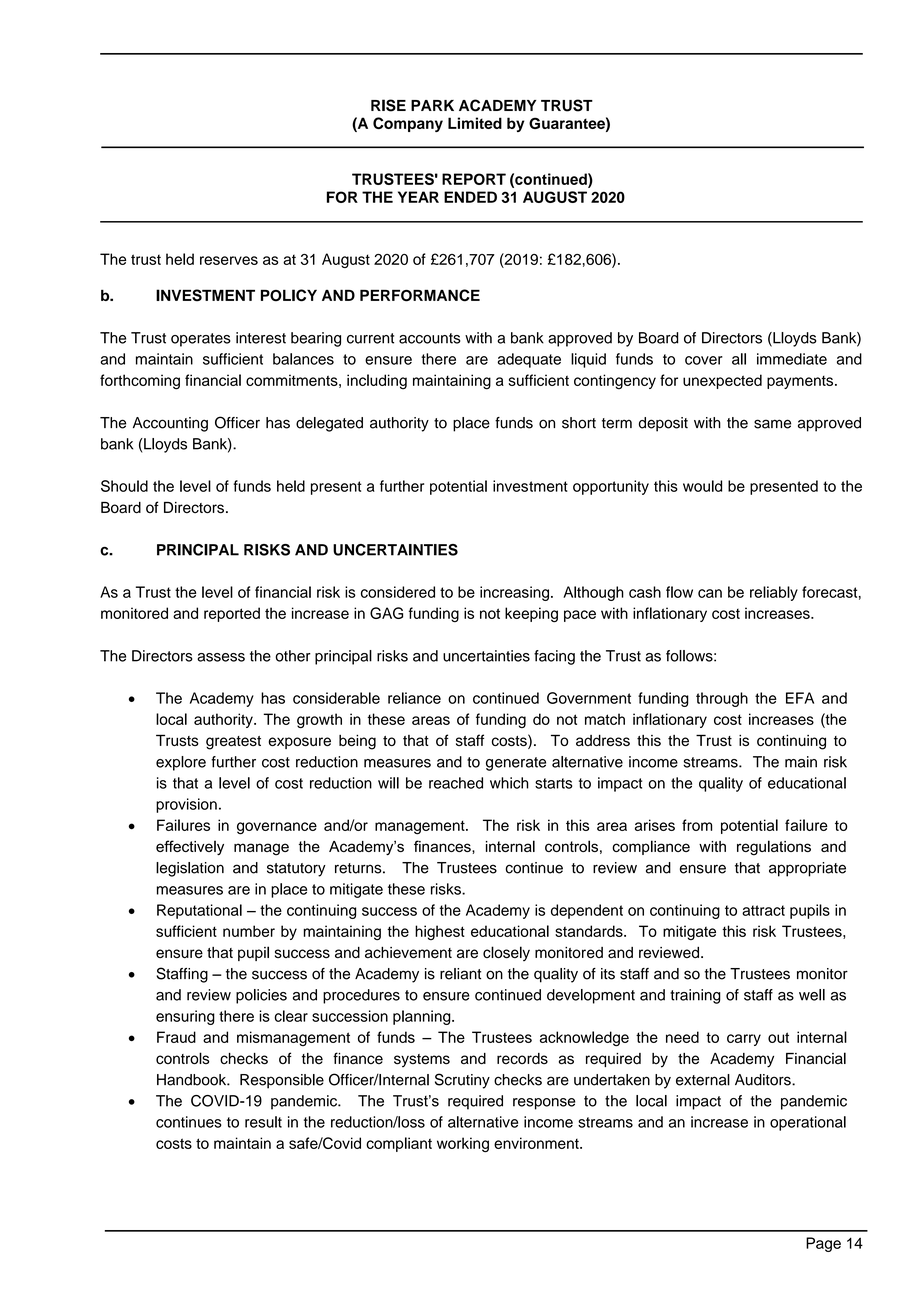 This image has width=924, height=1303. What do you see at coordinates (739, 359) in the image?
I see `all` at bounding box center [739, 359].
